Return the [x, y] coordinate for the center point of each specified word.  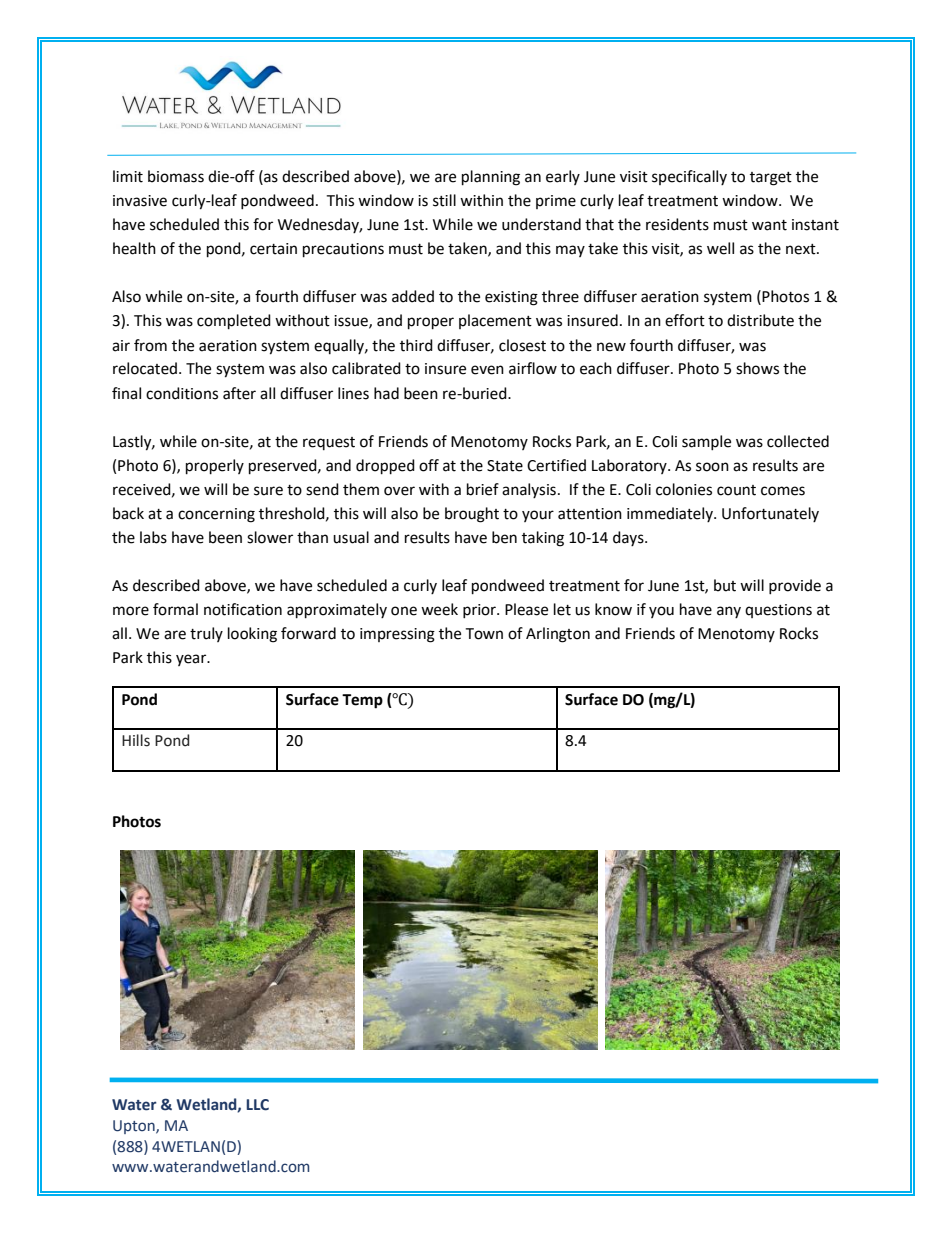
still [444, 200]
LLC [257, 1105]
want [769, 225]
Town [484, 634]
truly [206, 634]
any [729, 612]
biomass [176, 176]
